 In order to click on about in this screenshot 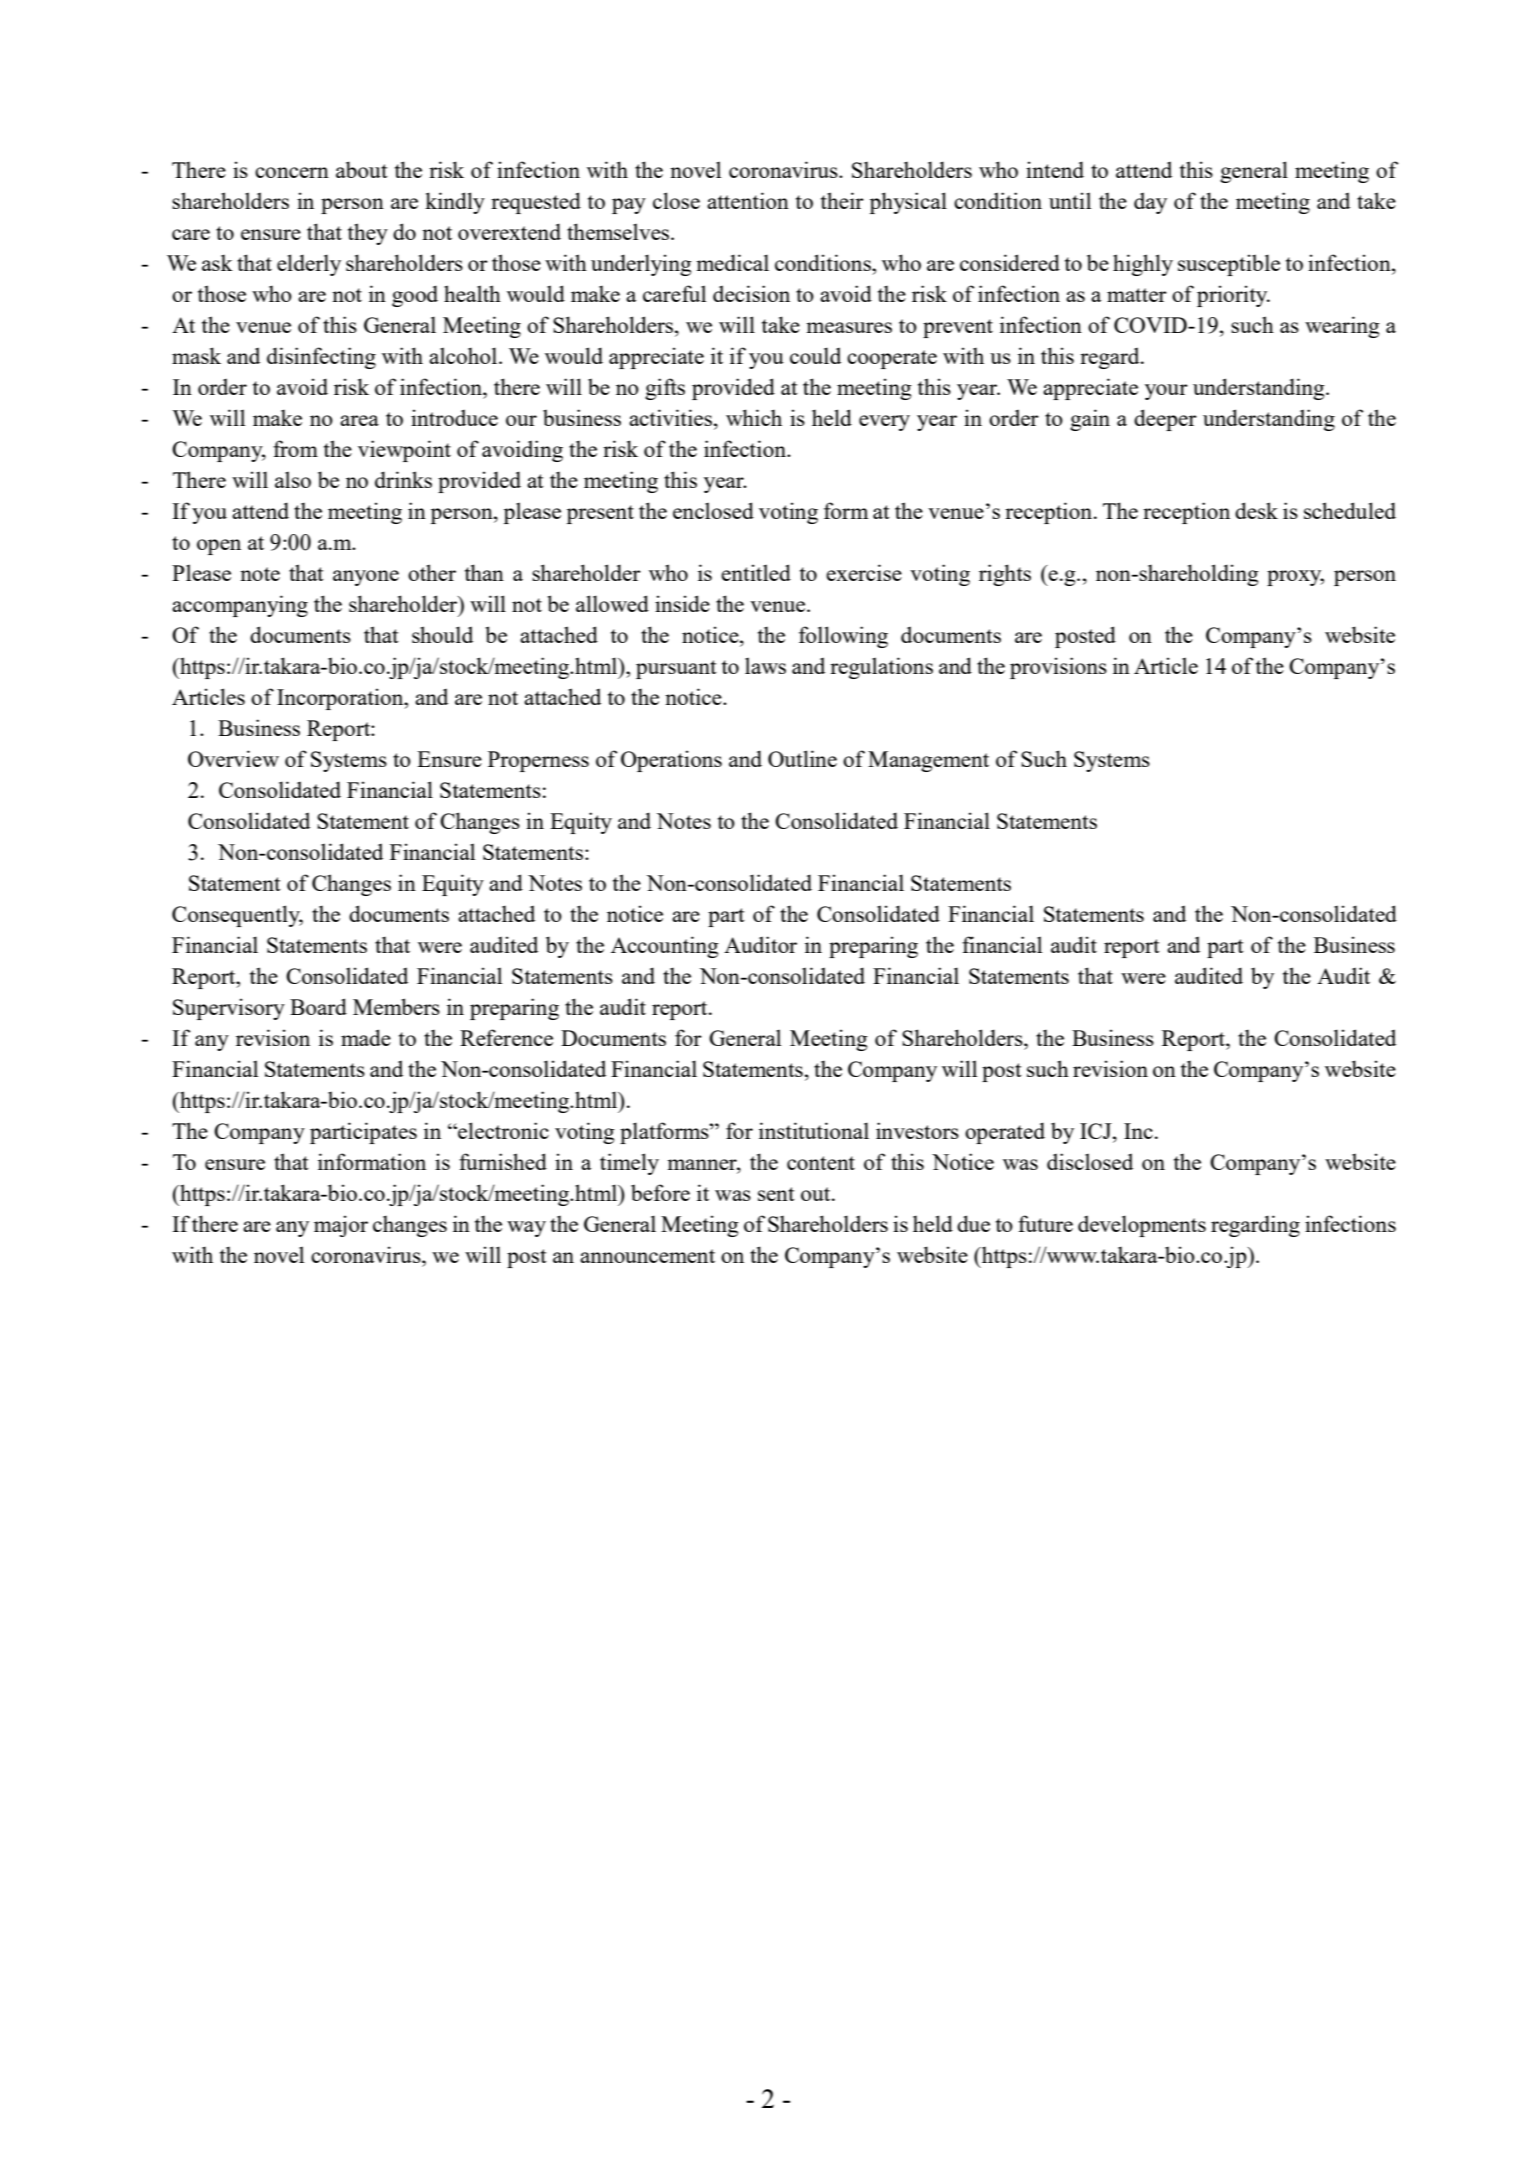, I will do `click(362, 169)`.
